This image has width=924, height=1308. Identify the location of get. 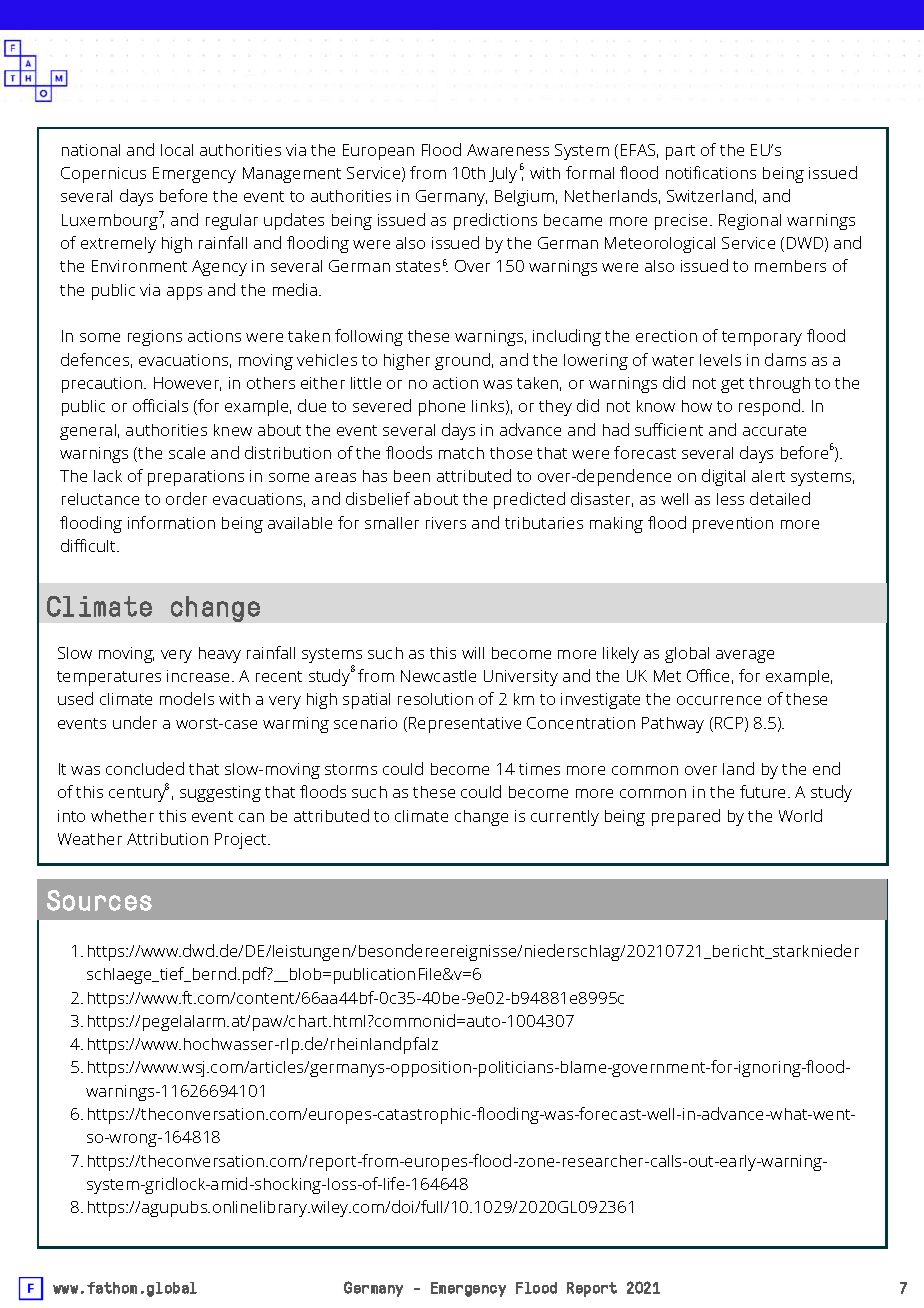
(732, 385).
